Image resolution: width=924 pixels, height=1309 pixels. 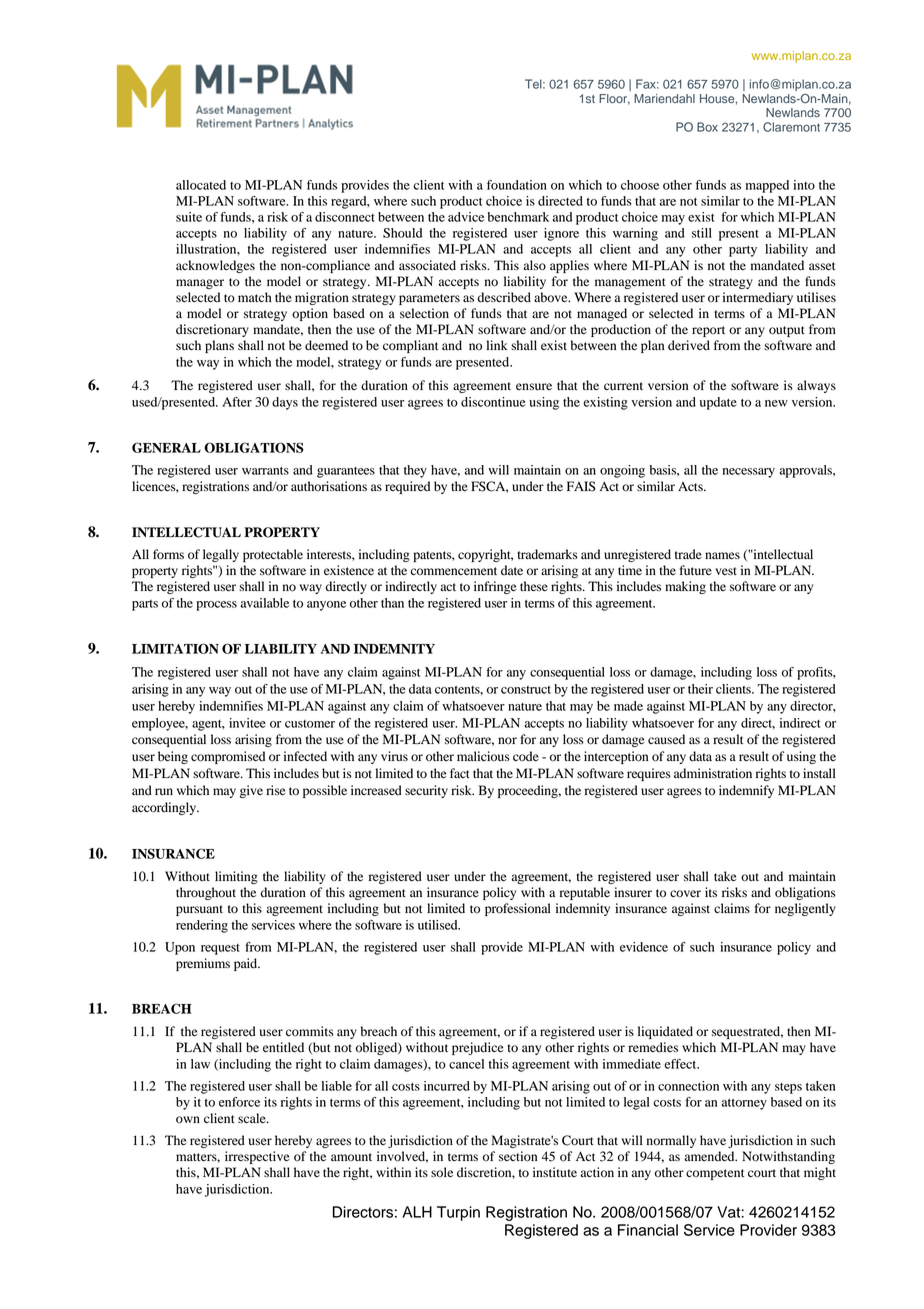 I want to click on they, so click(x=415, y=471).
